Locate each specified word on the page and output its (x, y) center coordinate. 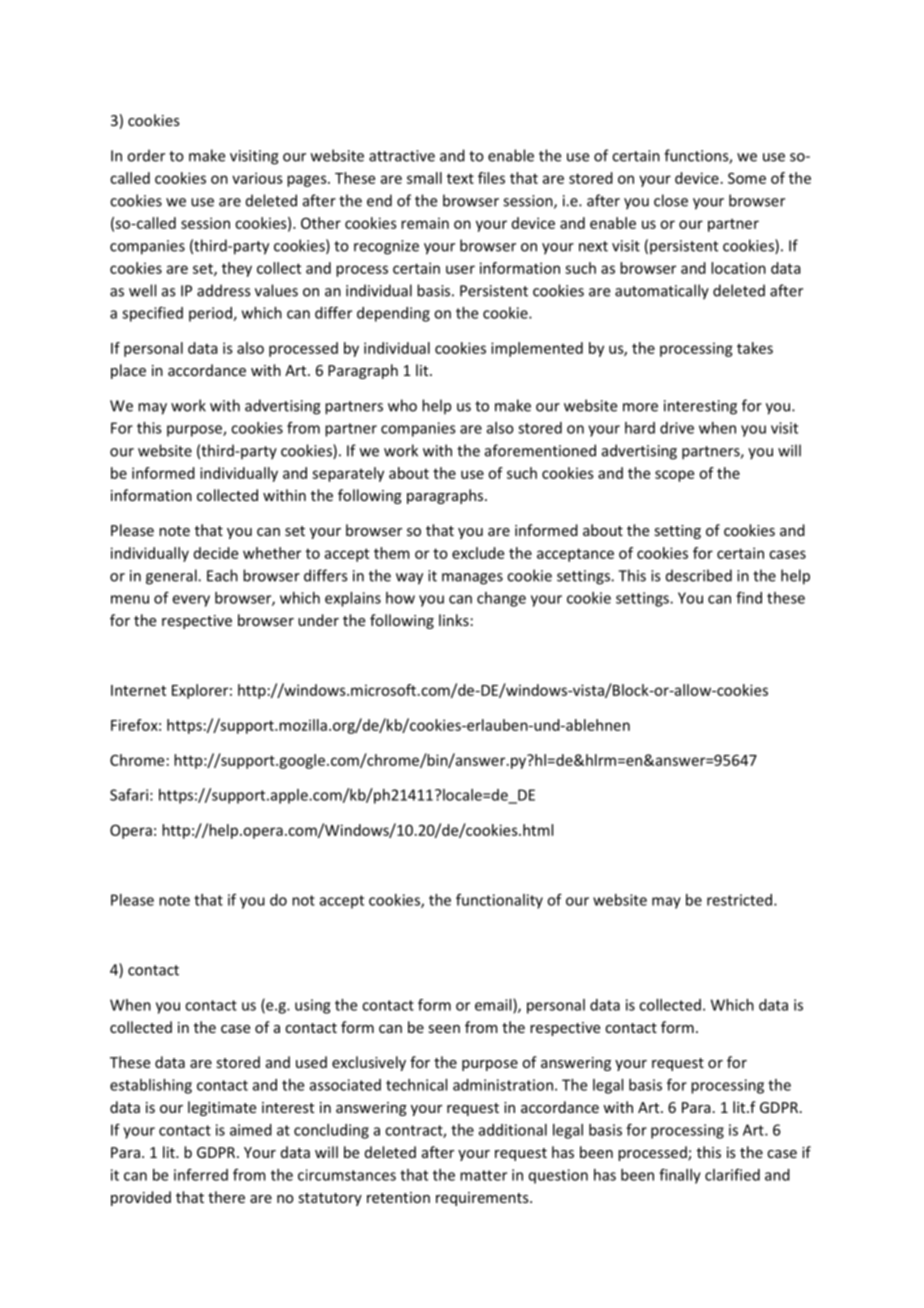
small (424, 178)
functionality (499, 901)
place (128, 371)
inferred (201, 1175)
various (257, 178)
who (402, 405)
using (312, 1006)
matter (483, 1175)
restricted (739, 900)
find (749, 597)
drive (677, 428)
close (671, 200)
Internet (138, 690)
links (454, 620)
